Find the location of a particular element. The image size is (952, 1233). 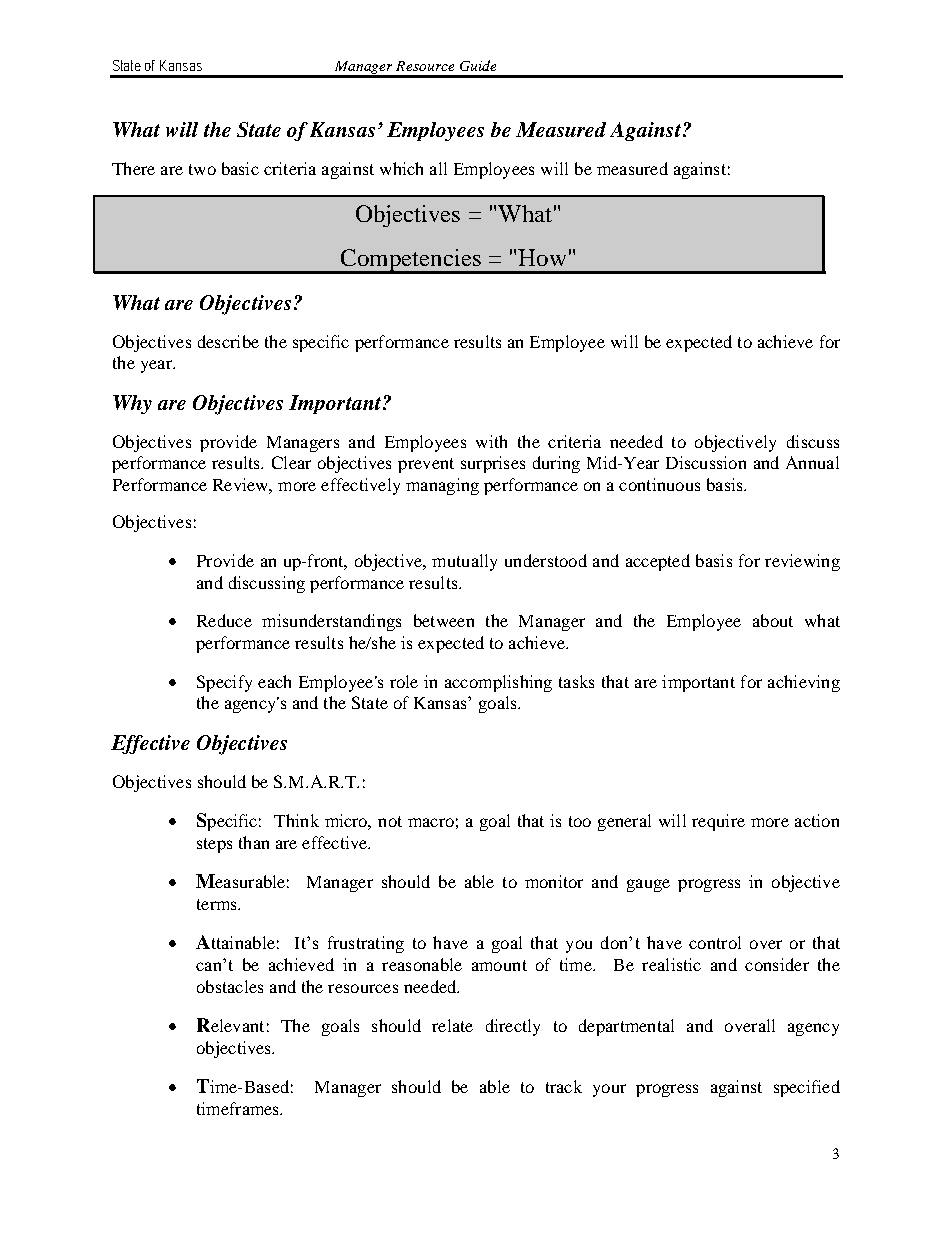

Annual is located at coordinates (812, 462).
